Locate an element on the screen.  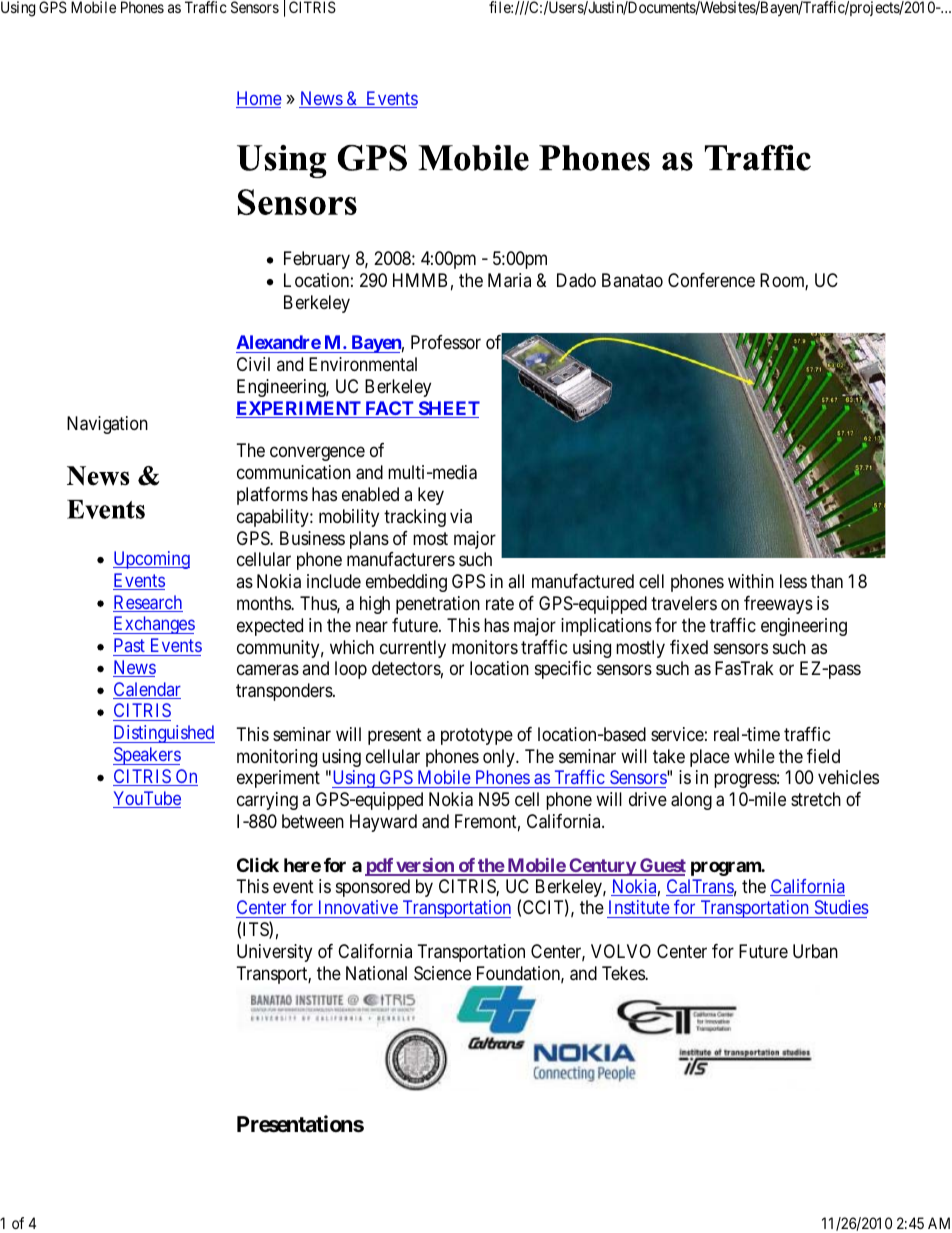
only is located at coordinates (500, 758).
